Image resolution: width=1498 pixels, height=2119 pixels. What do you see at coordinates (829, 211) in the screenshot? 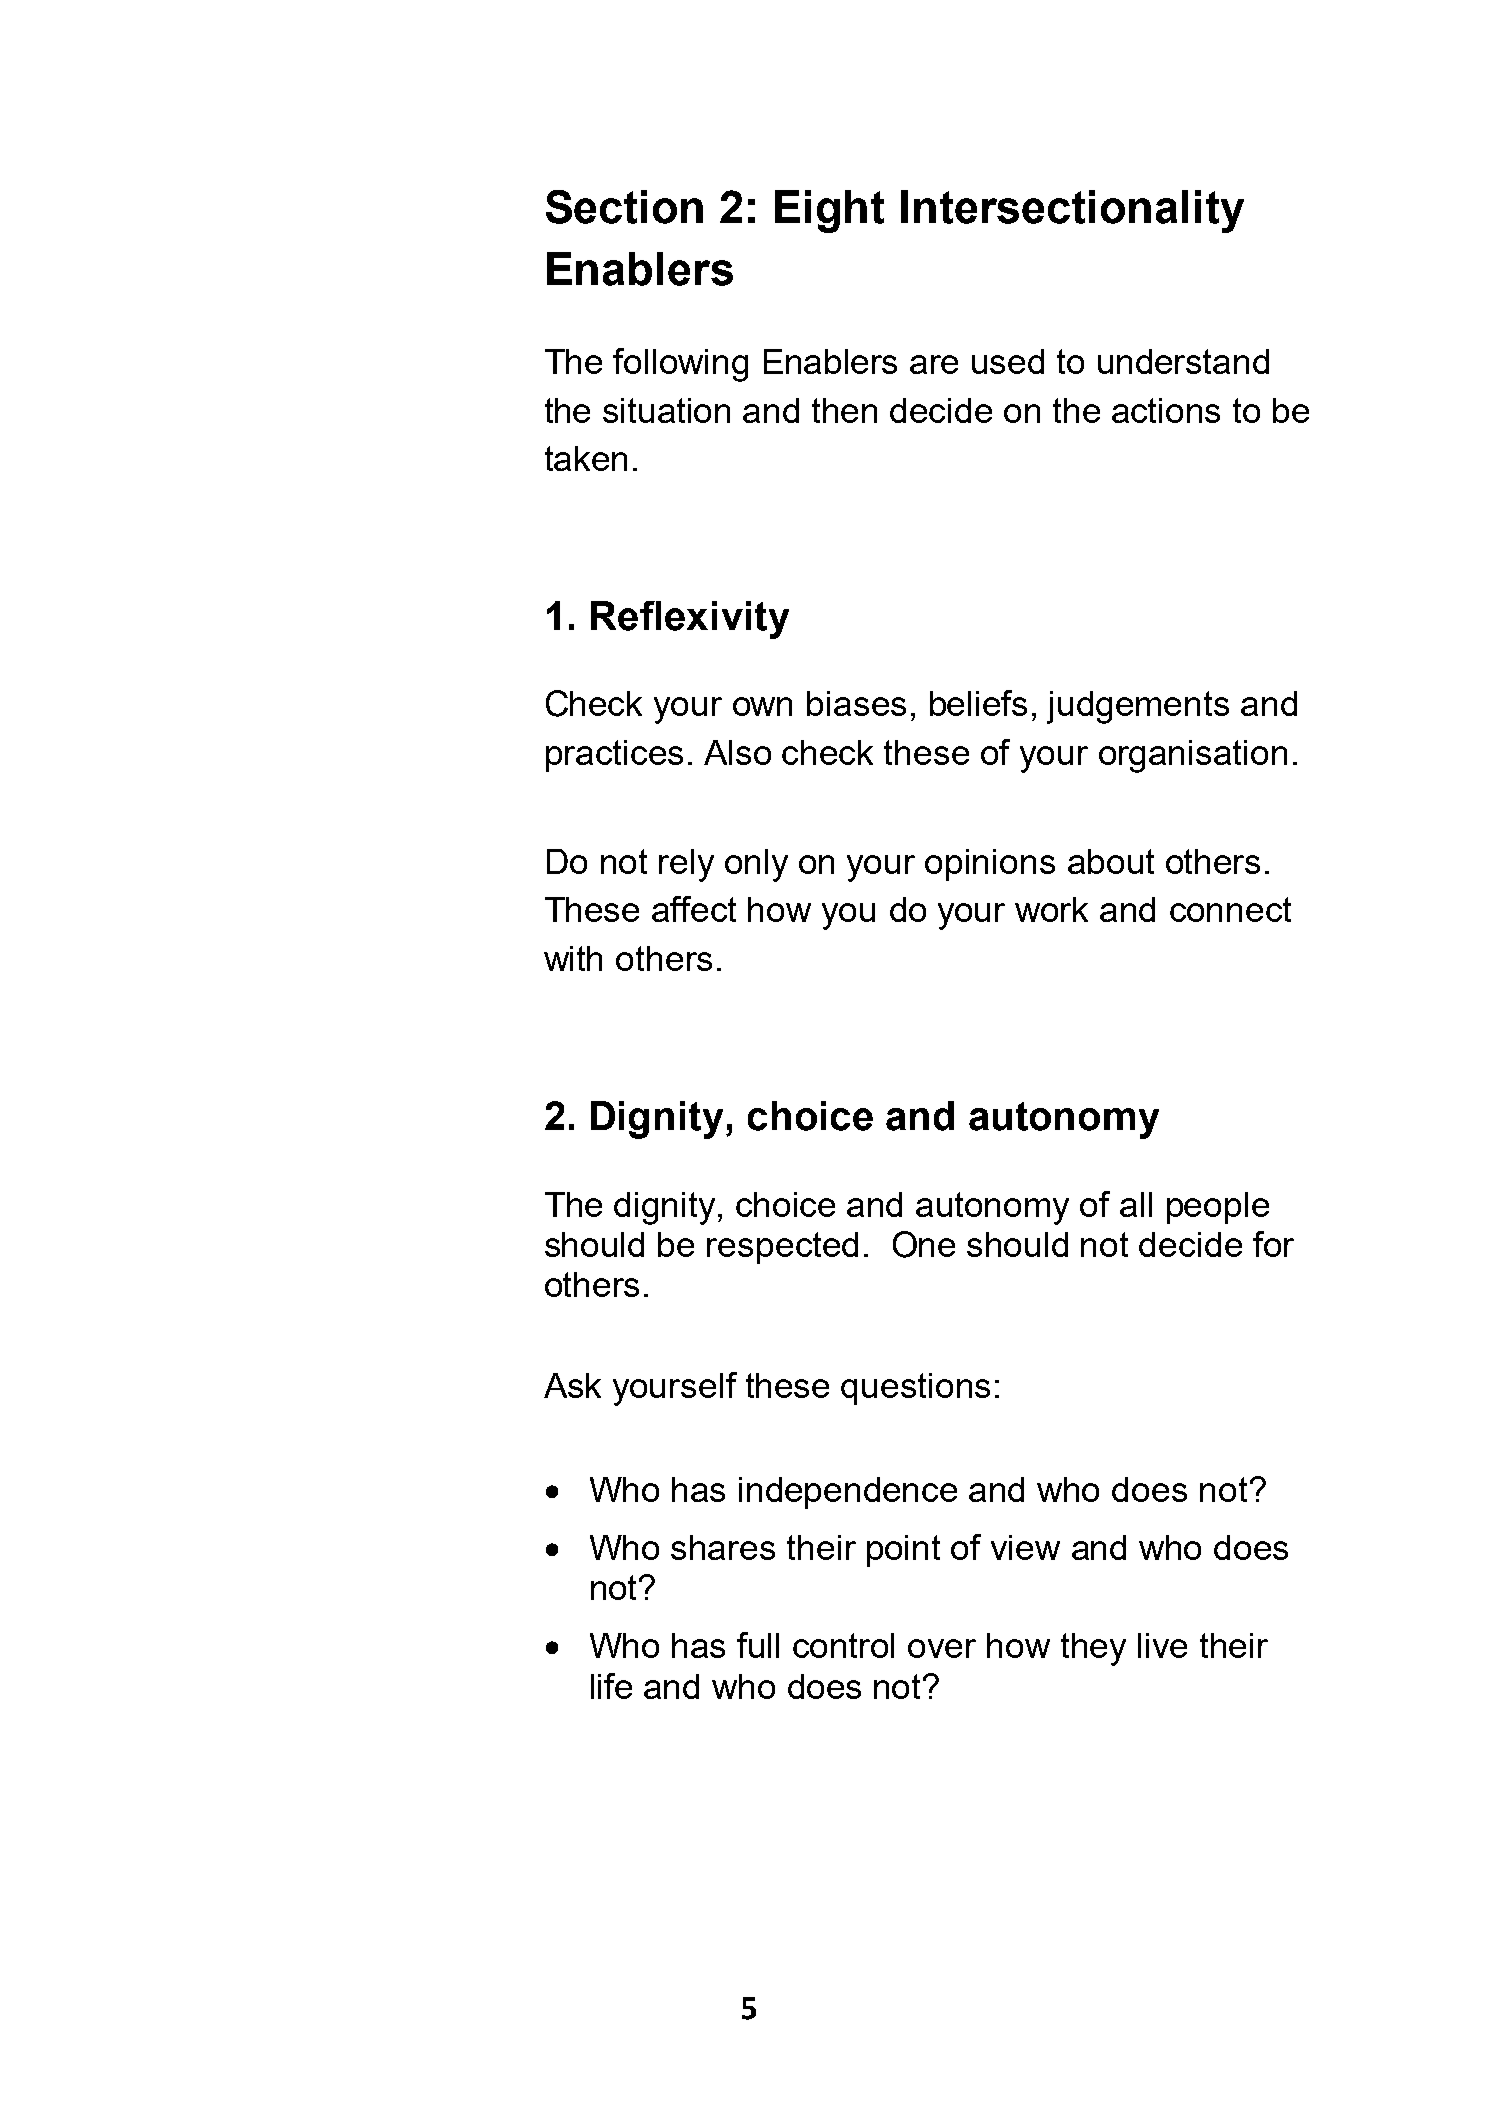
I see `Eight` at bounding box center [829, 211].
